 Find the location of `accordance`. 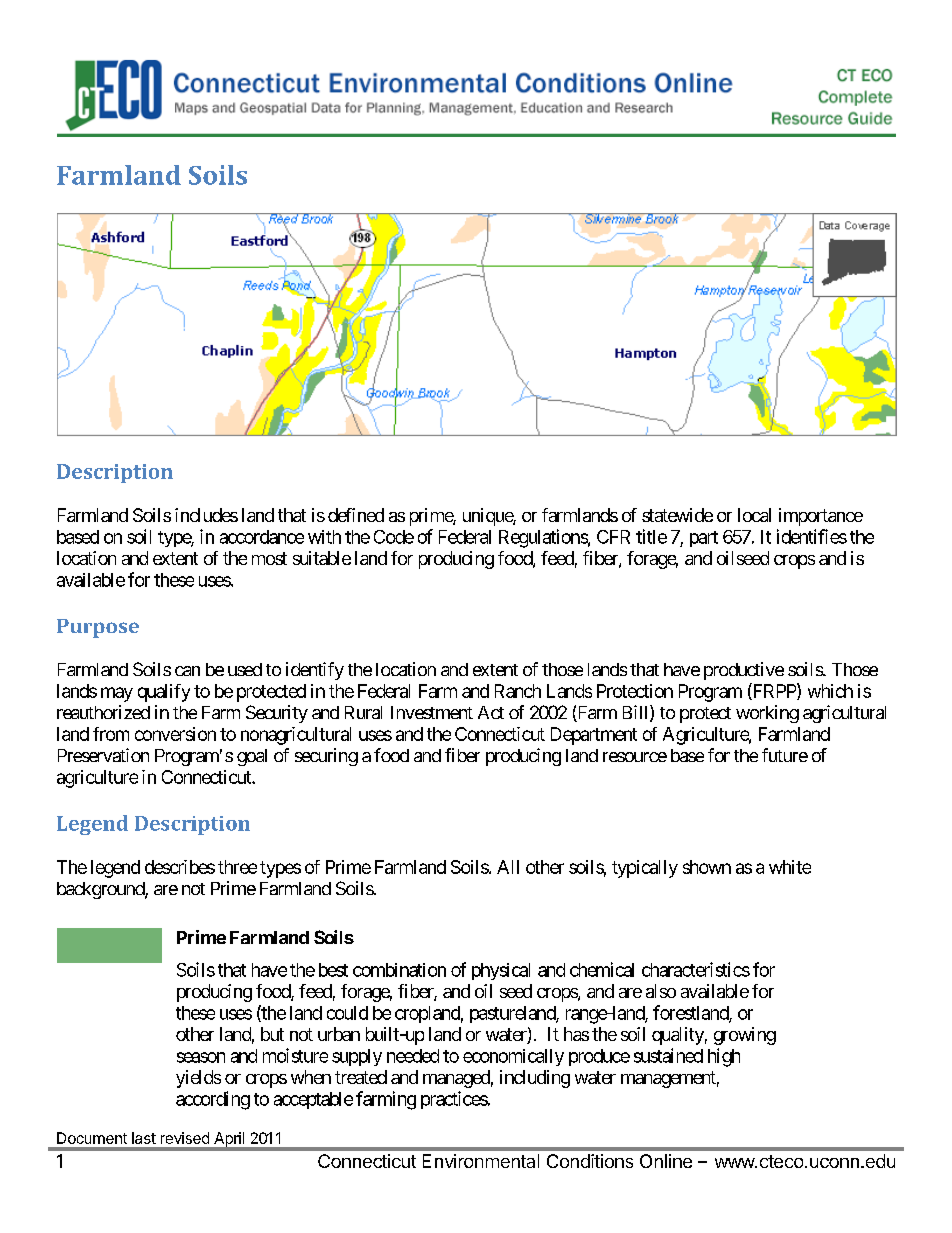

accordance is located at coordinates (262, 537).
